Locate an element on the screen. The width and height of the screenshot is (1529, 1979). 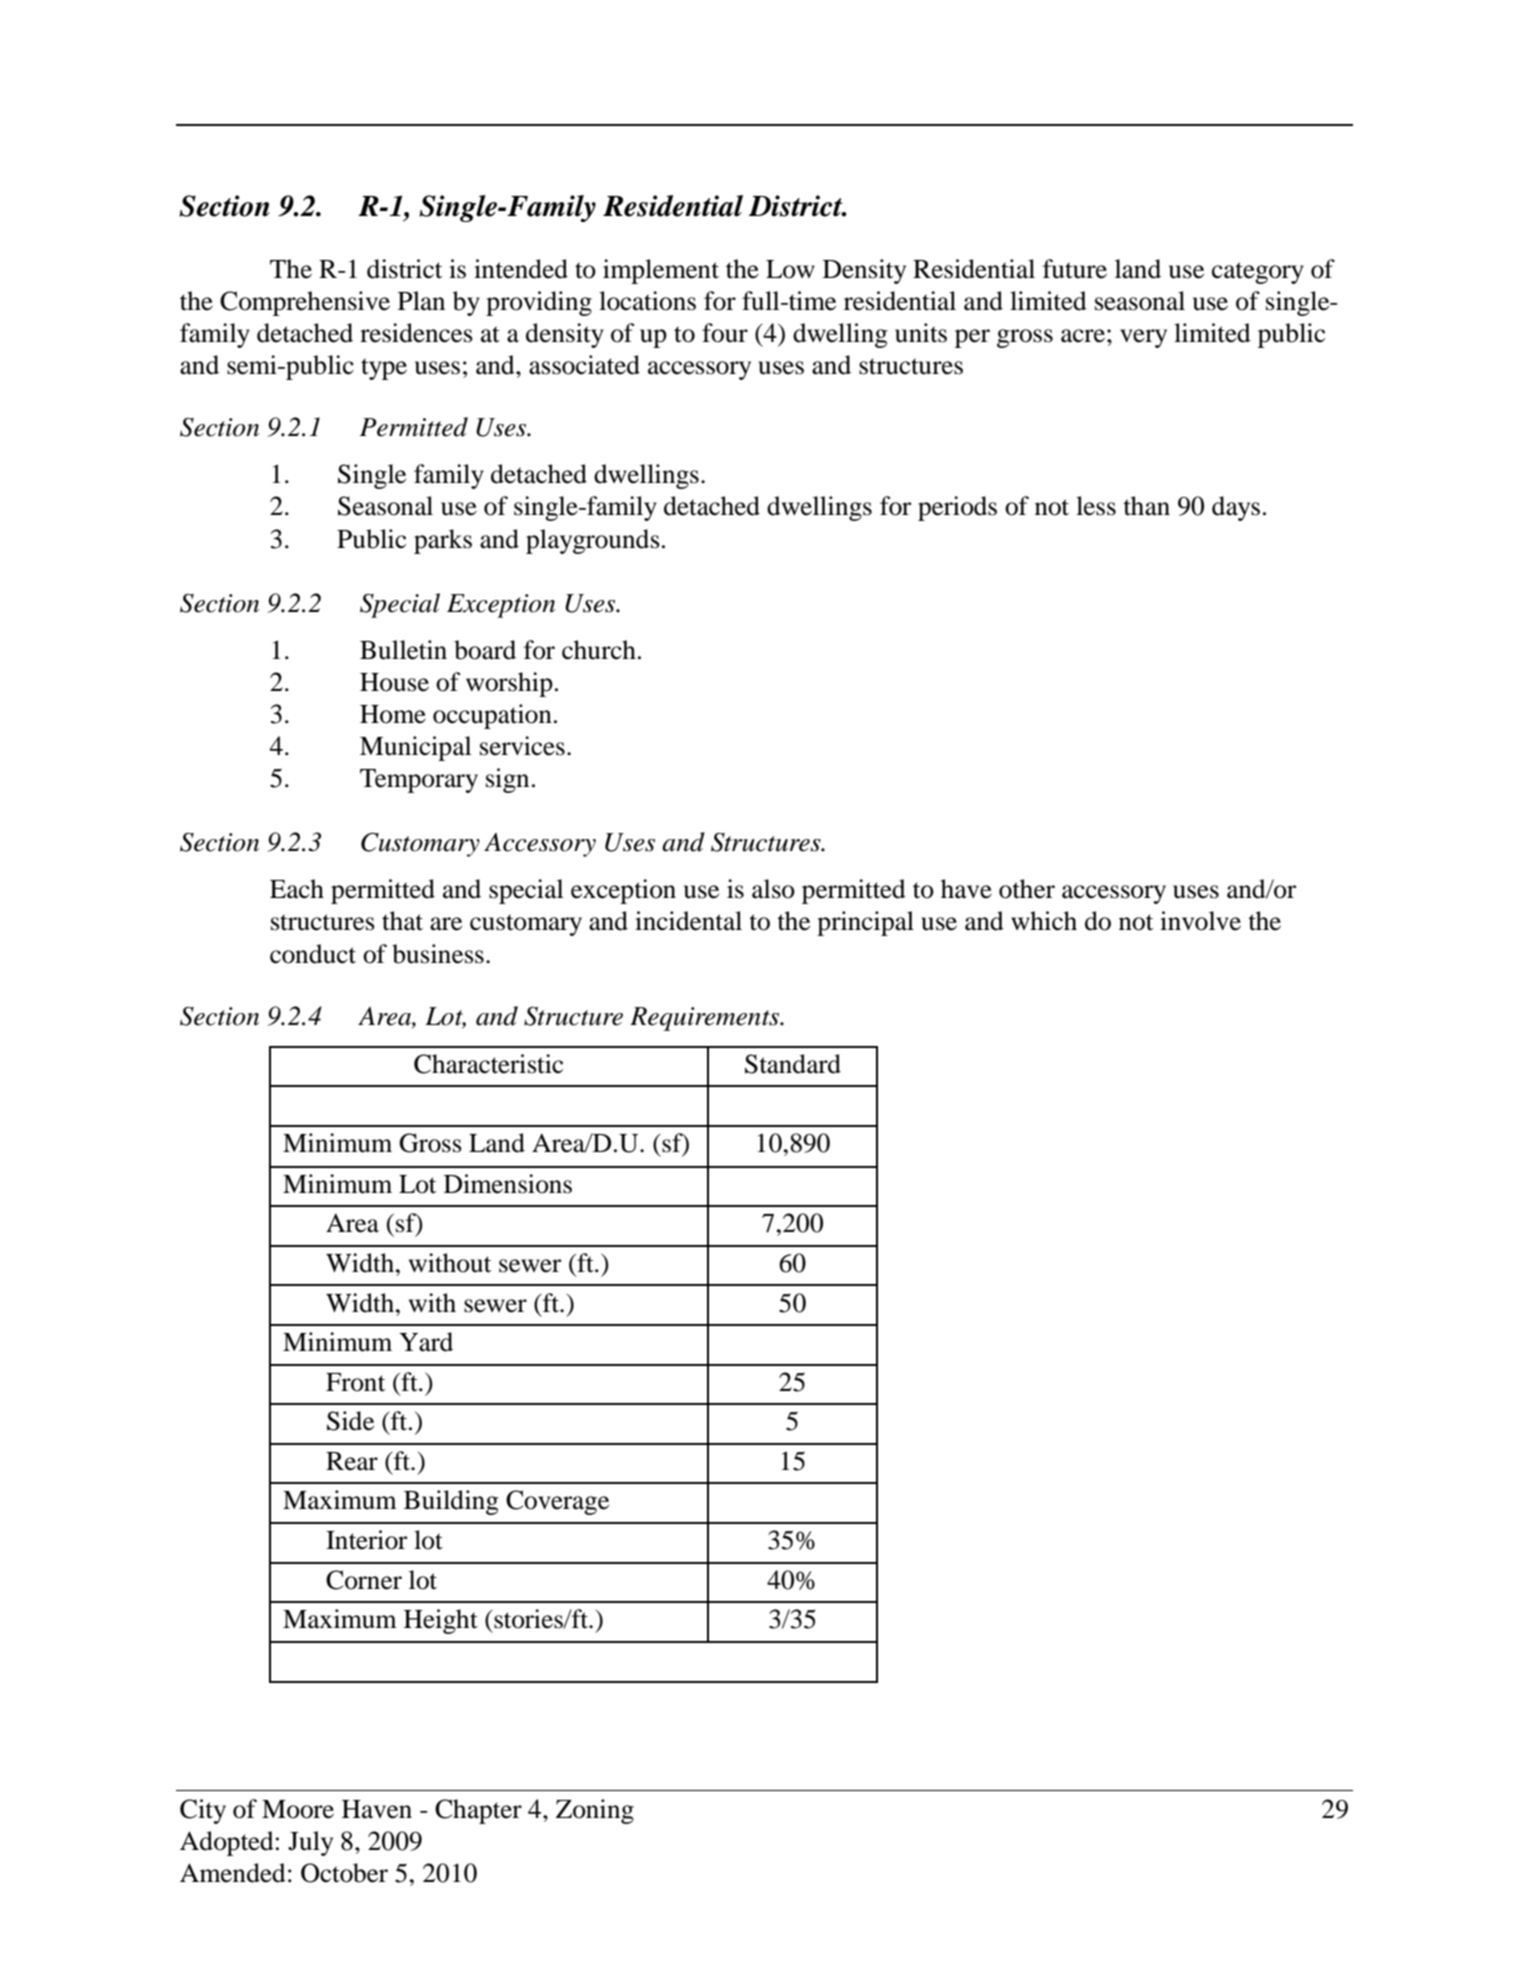
House is located at coordinates (394, 682).
